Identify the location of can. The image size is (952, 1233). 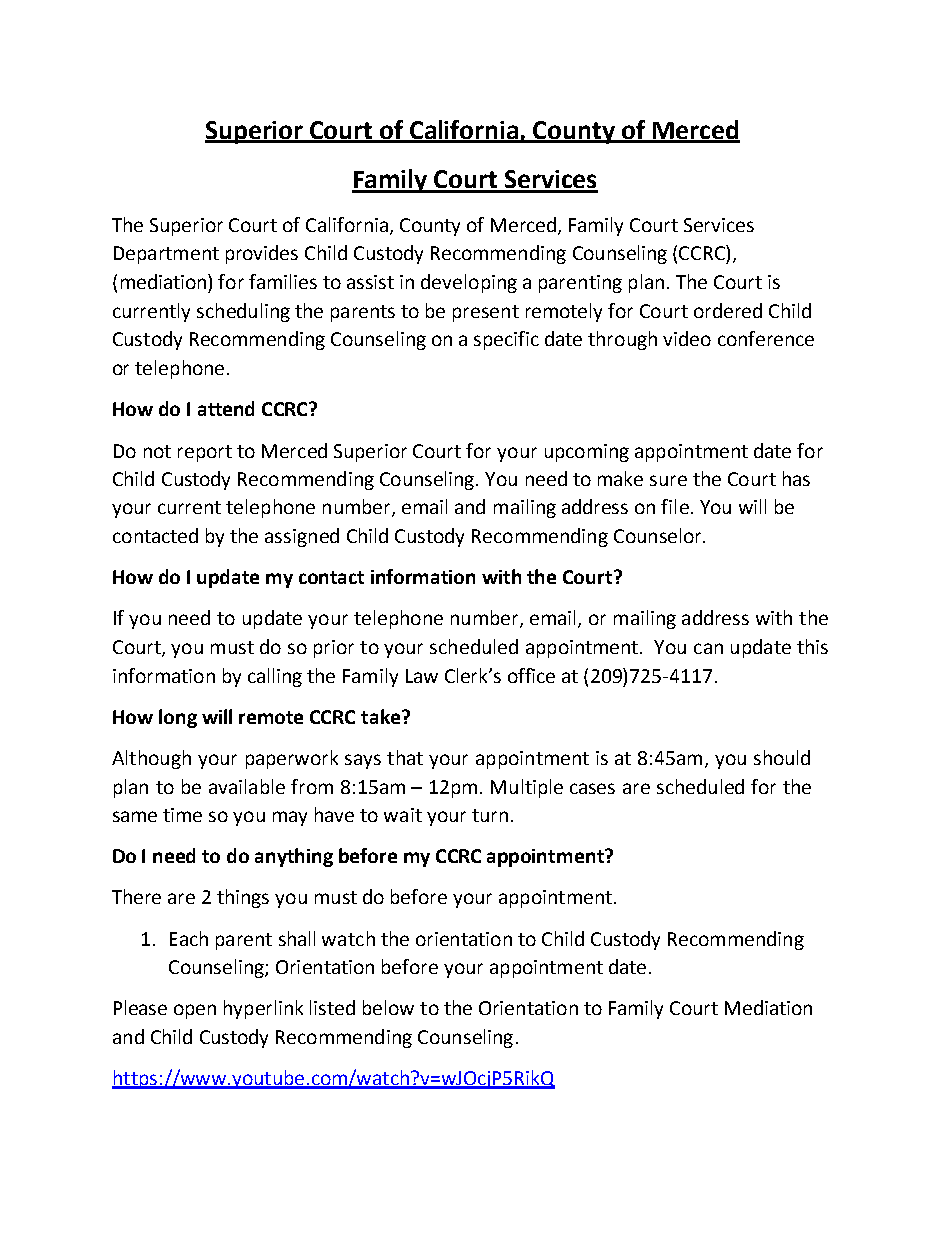
(708, 648).
